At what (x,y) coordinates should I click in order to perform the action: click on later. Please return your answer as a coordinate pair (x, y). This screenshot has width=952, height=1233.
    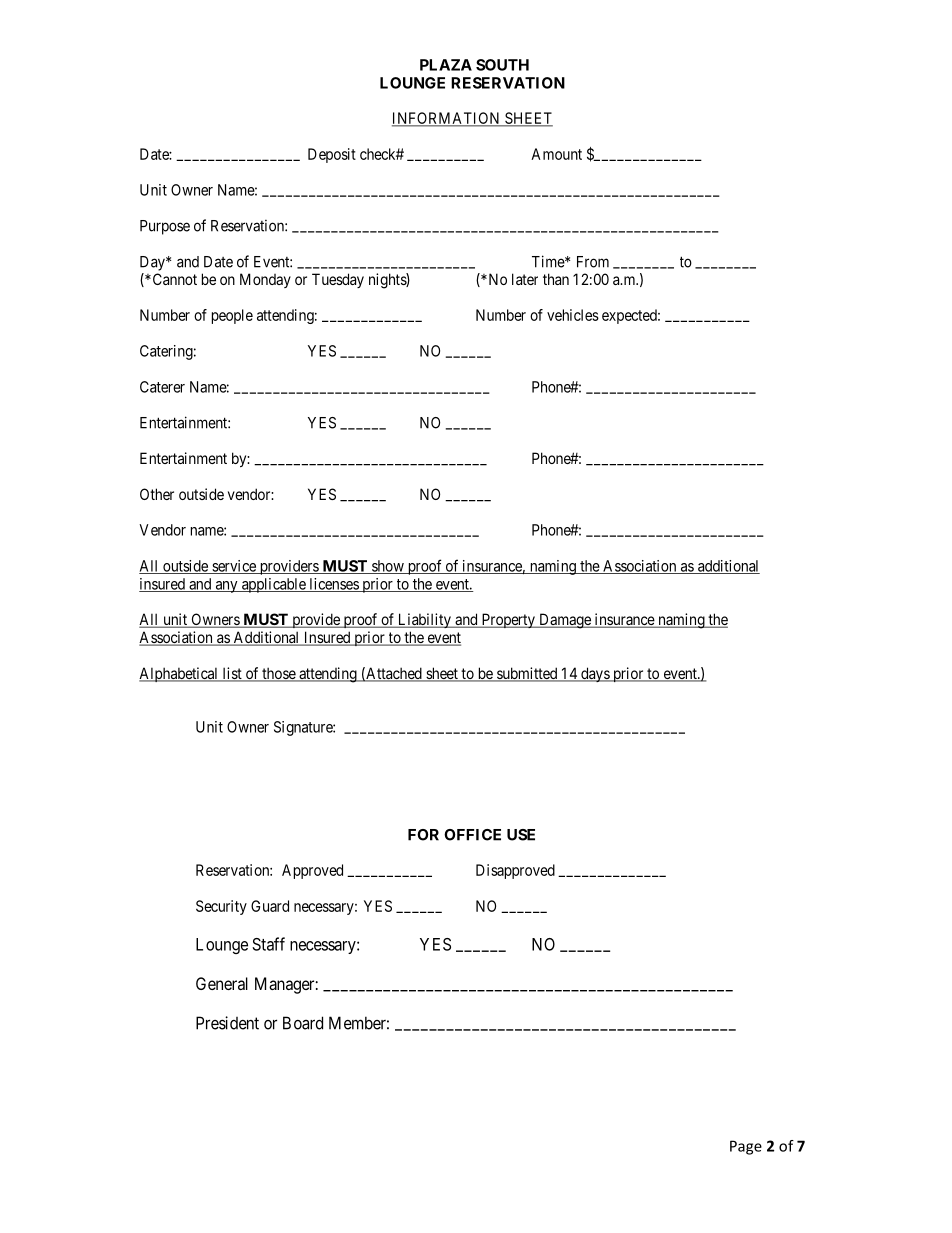
    Looking at the image, I should click on (525, 279).
